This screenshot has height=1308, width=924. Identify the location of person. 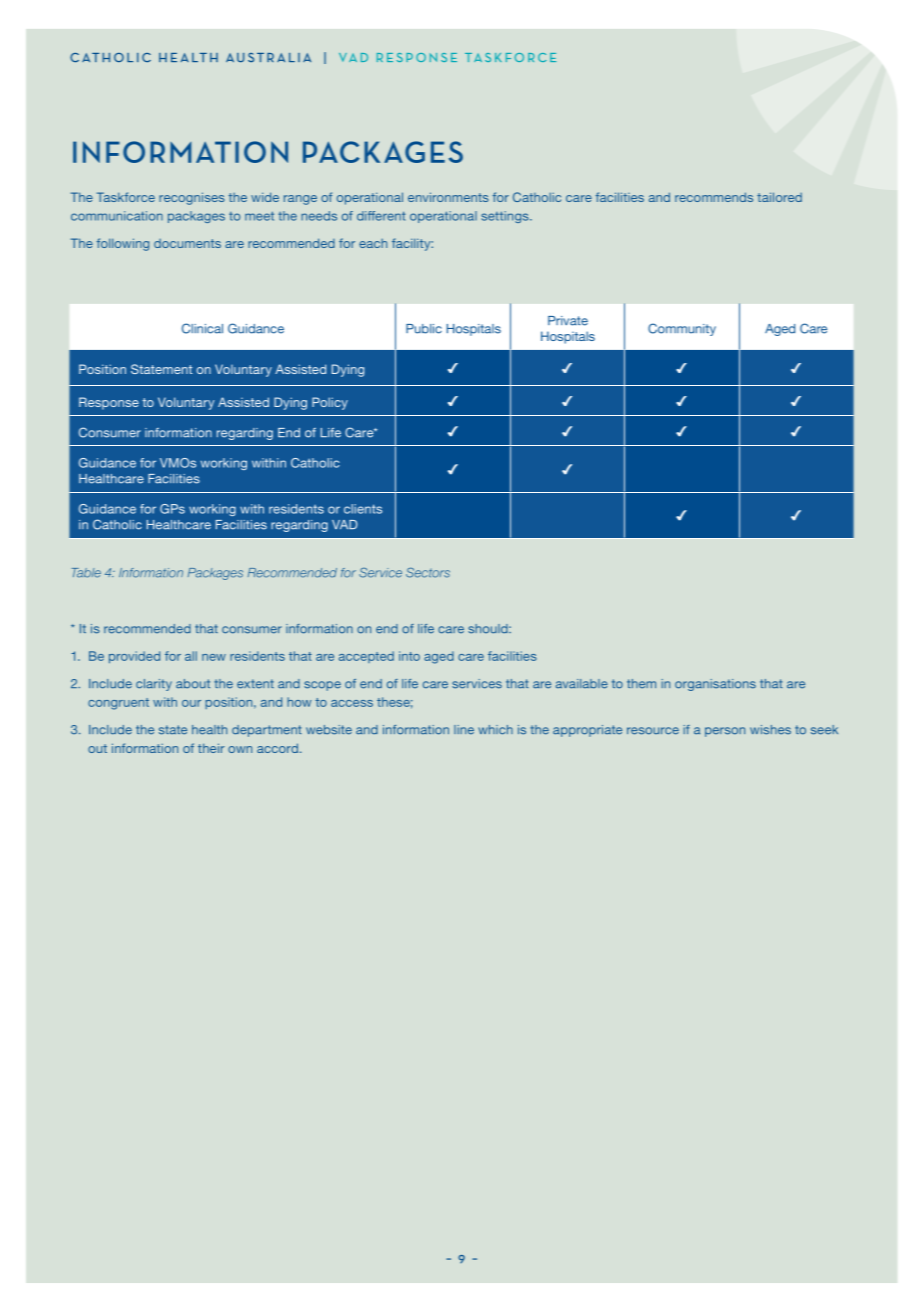
(725, 732).
